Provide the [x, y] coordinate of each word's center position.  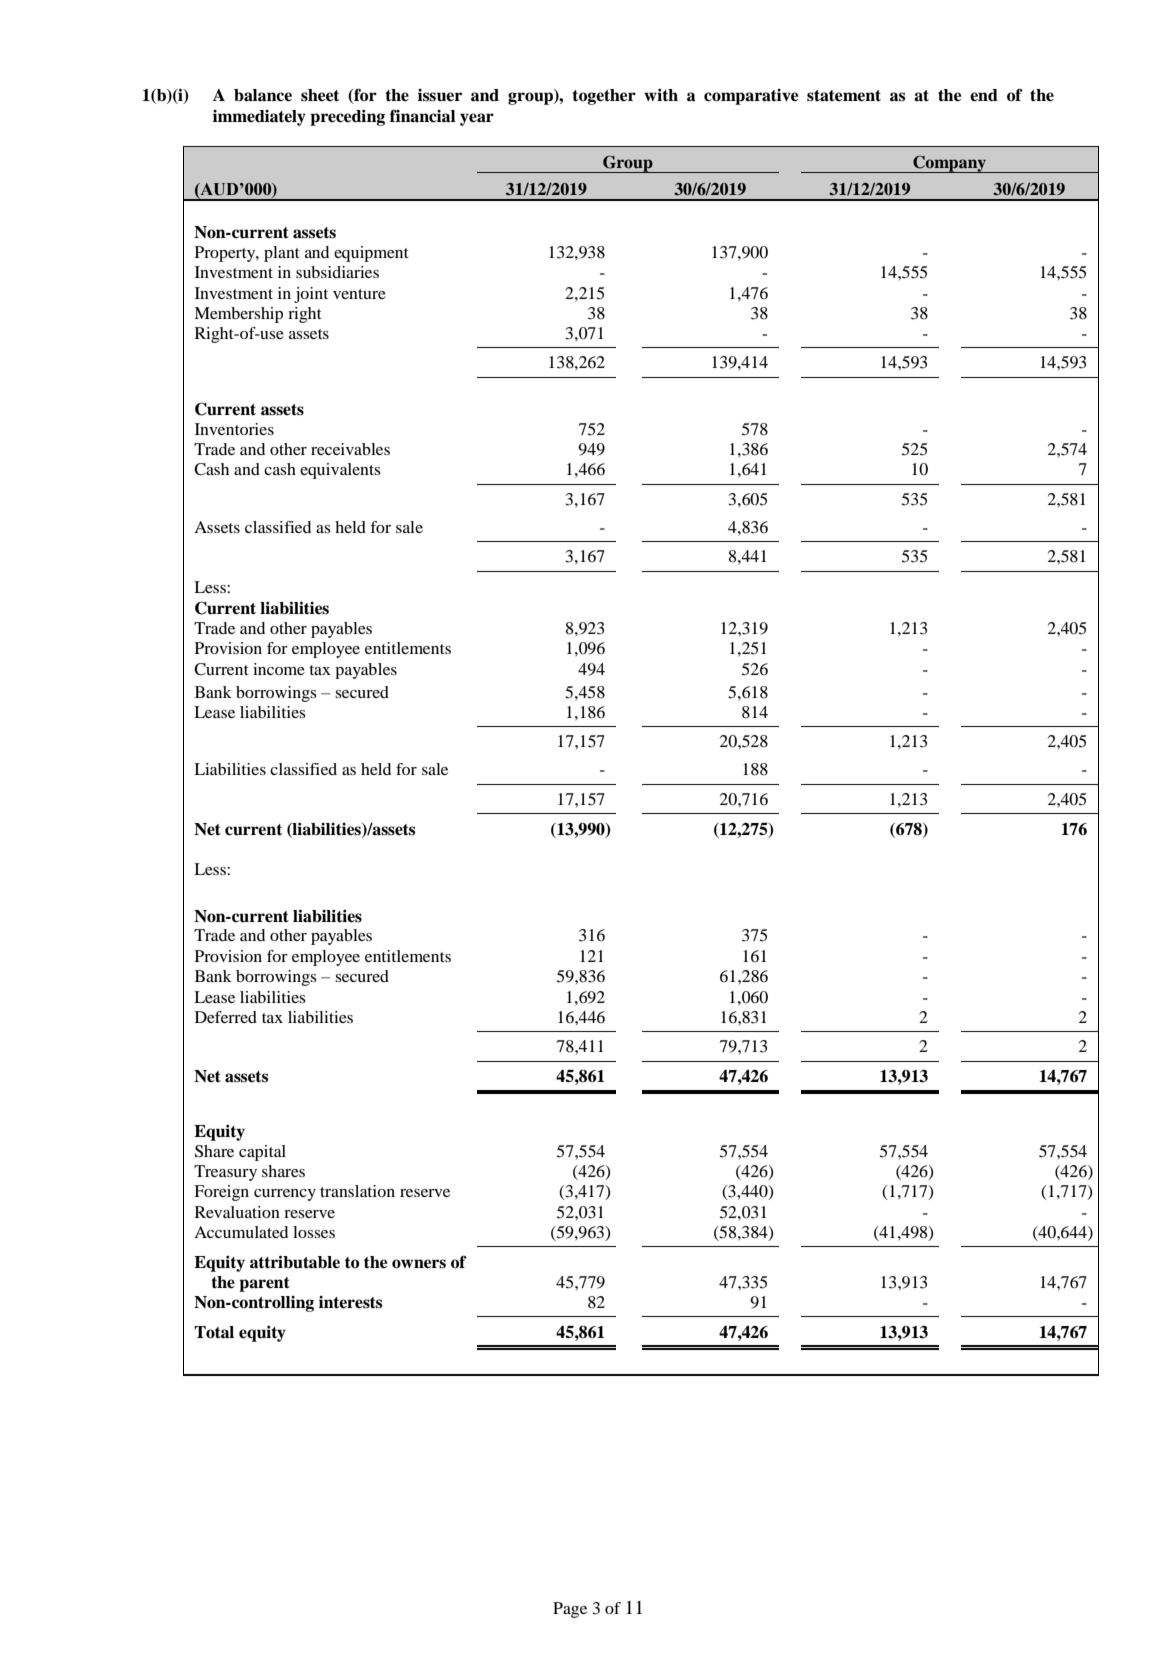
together [604, 97]
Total [214, 1332]
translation [357, 1191]
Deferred [226, 1017]
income [279, 669]
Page [570, 1610]
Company [949, 164]
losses [314, 1232]
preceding [347, 118]
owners [419, 1264]
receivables [350, 449]
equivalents [340, 471]
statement [844, 96]
